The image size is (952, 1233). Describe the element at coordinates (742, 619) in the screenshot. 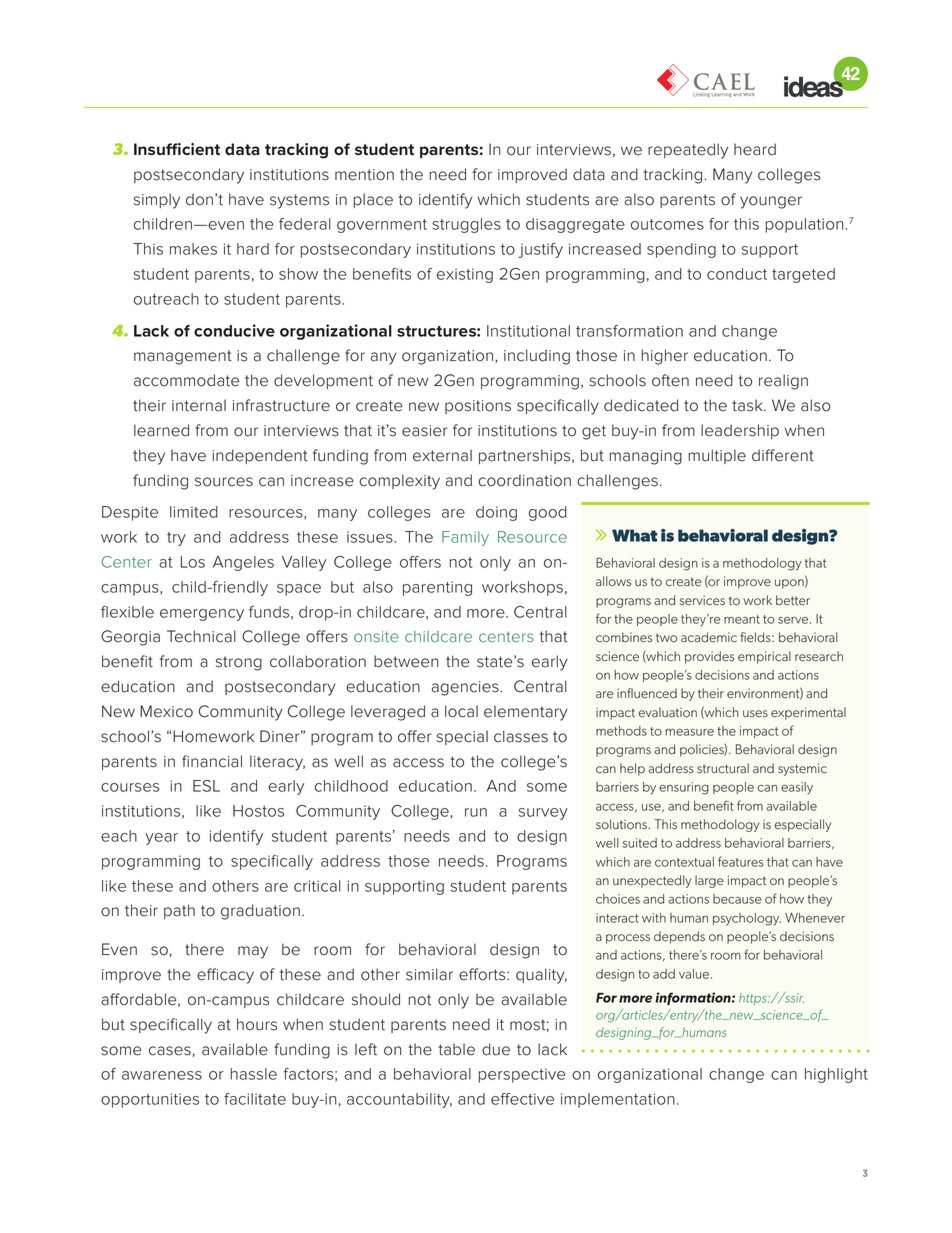

I see `meant` at that location.
